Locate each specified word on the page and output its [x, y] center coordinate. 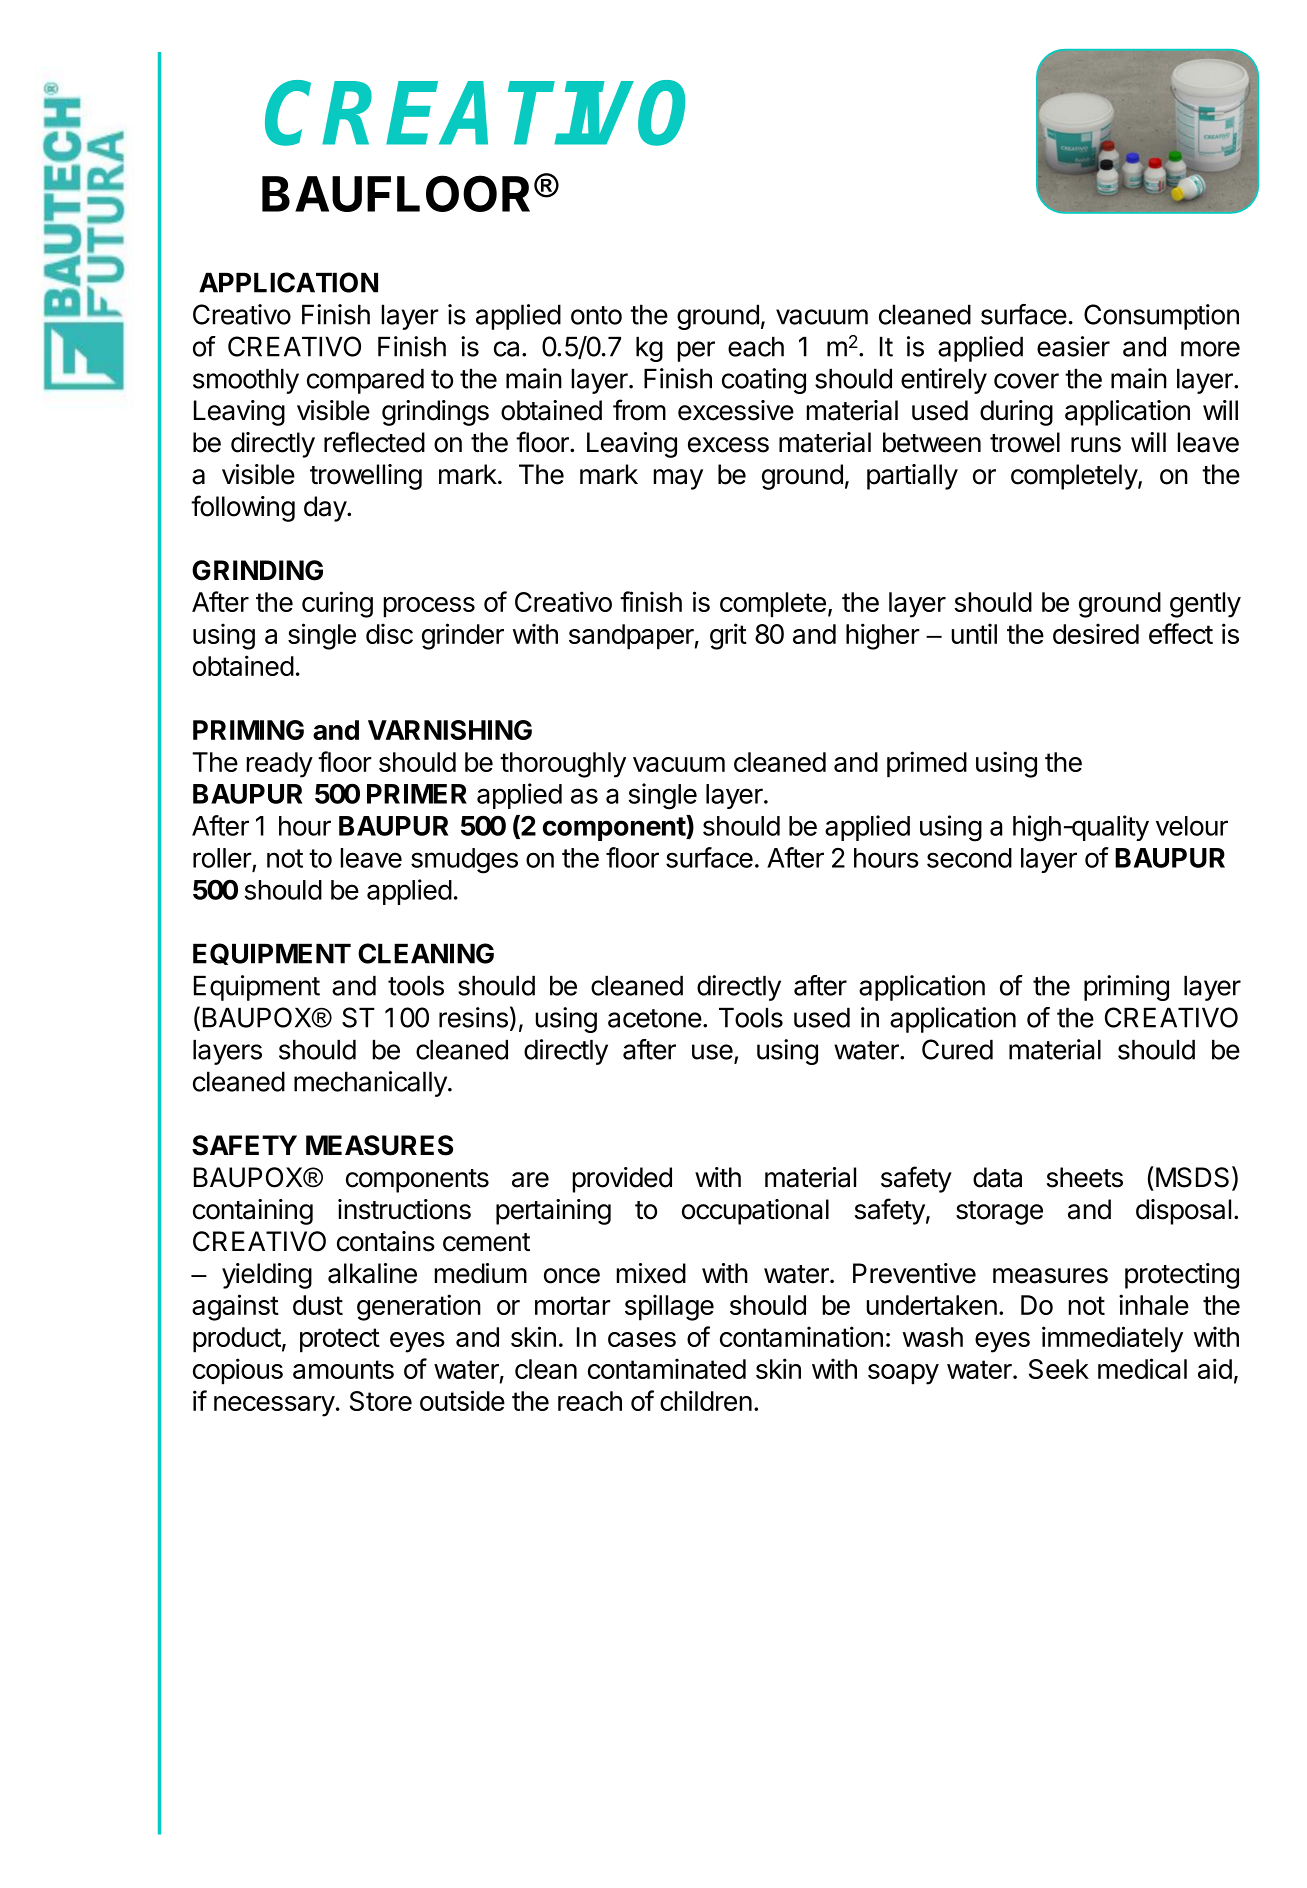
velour [1192, 826]
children [706, 1400]
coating [764, 381]
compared [365, 381]
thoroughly [563, 765]
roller [222, 858]
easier [1073, 346]
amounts [343, 1369]
